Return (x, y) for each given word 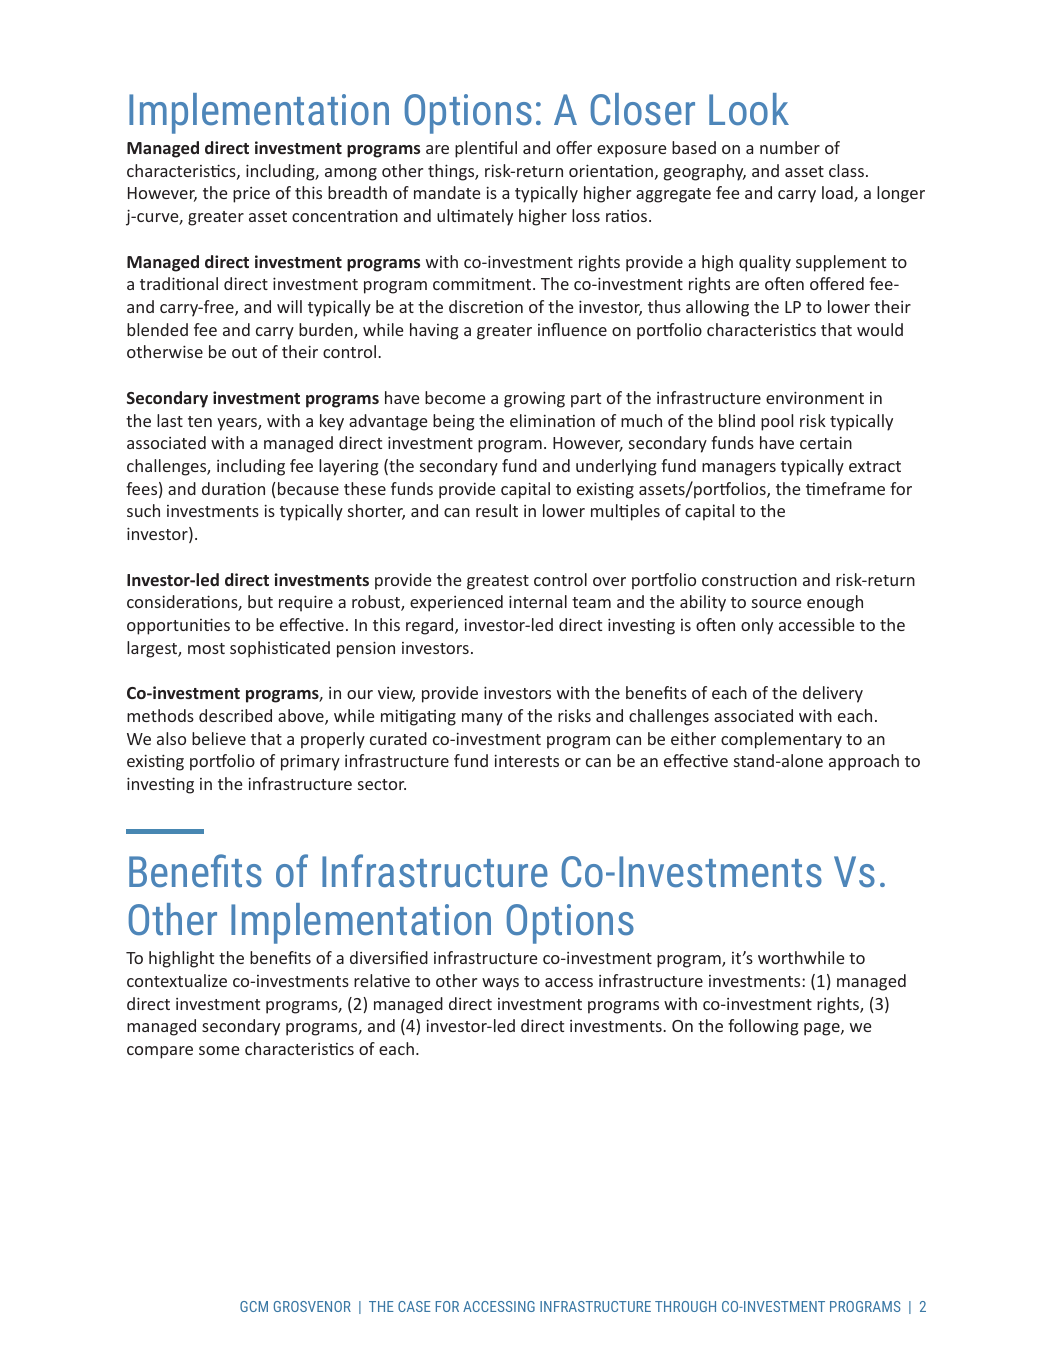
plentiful (486, 149)
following (763, 1027)
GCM (254, 1306)
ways (500, 984)
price (251, 195)
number (790, 147)
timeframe (845, 488)
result (497, 510)
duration (233, 488)
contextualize (177, 980)
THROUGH (685, 1306)
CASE (414, 1306)
